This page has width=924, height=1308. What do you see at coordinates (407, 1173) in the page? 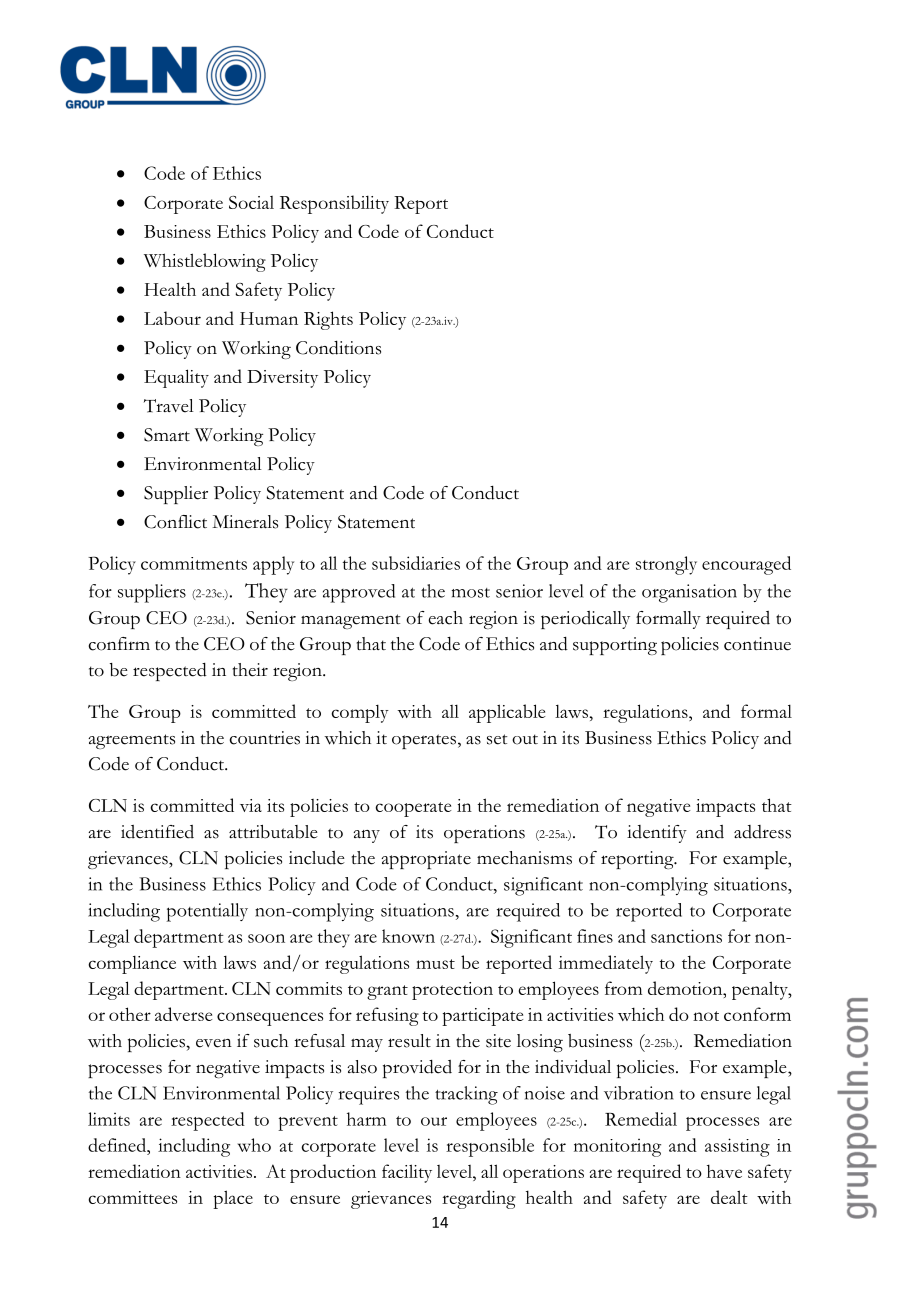
I see `facility` at bounding box center [407, 1173].
